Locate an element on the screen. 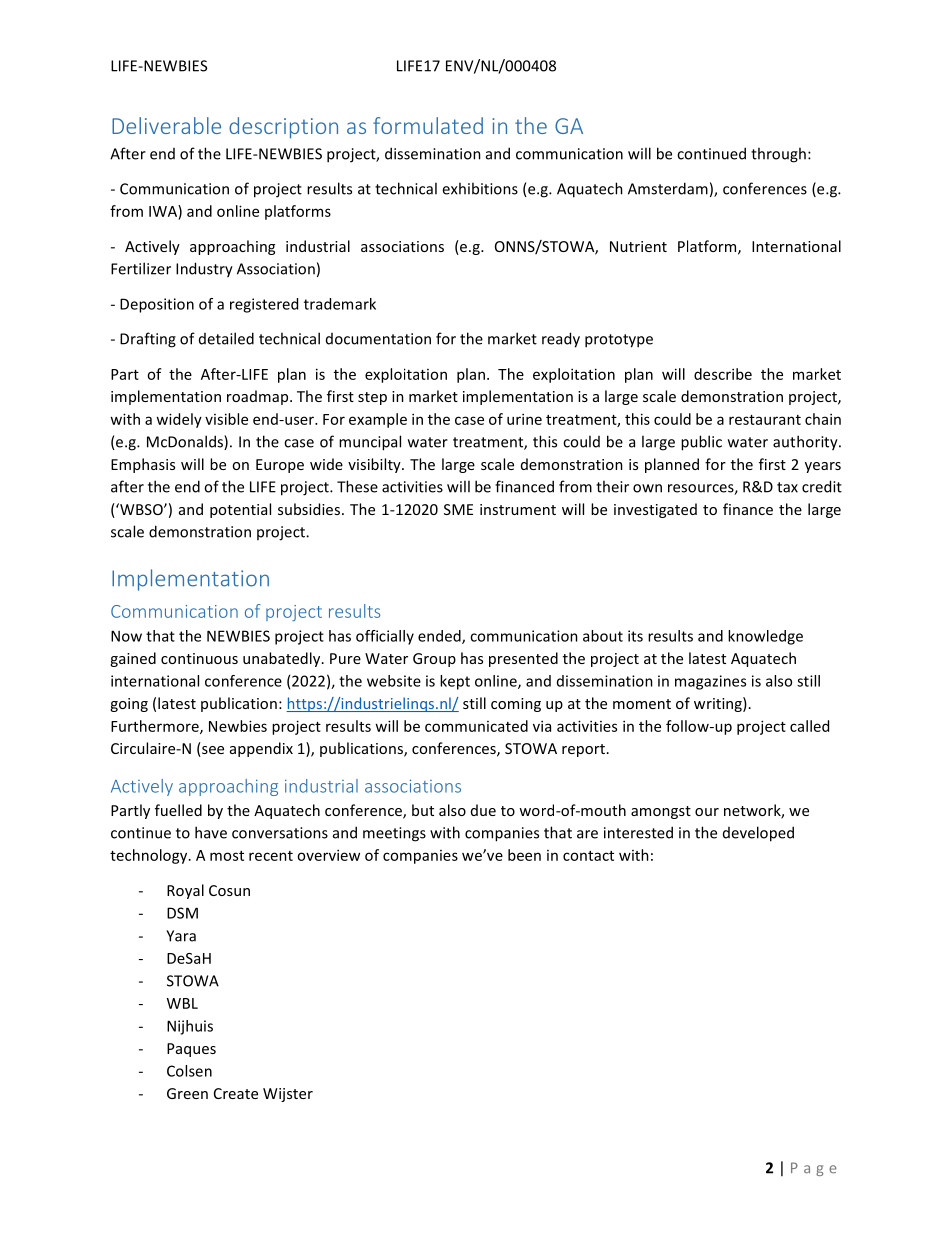  Deliverable is located at coordinates (166, 125).
